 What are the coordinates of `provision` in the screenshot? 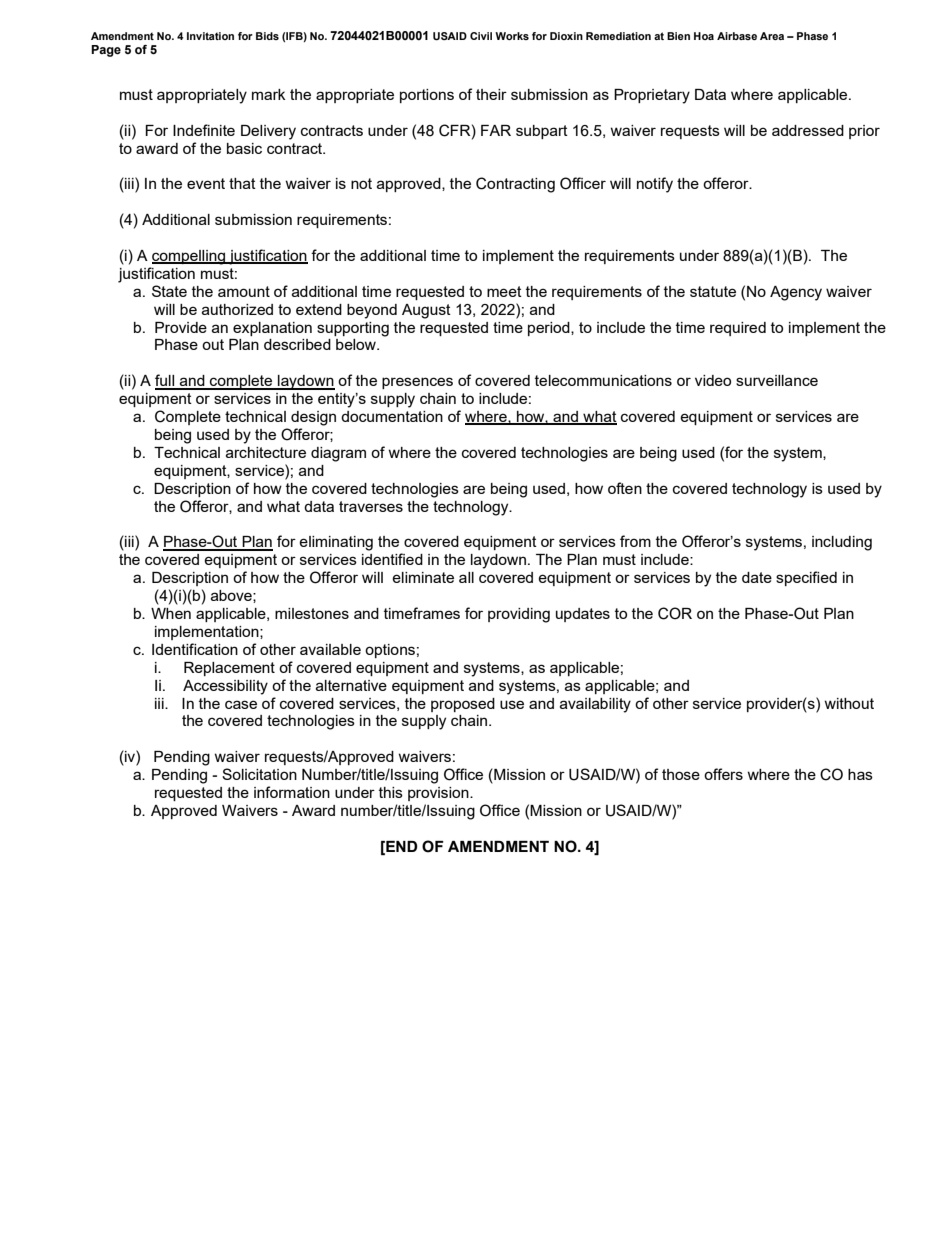 It's located at (439, 794).
